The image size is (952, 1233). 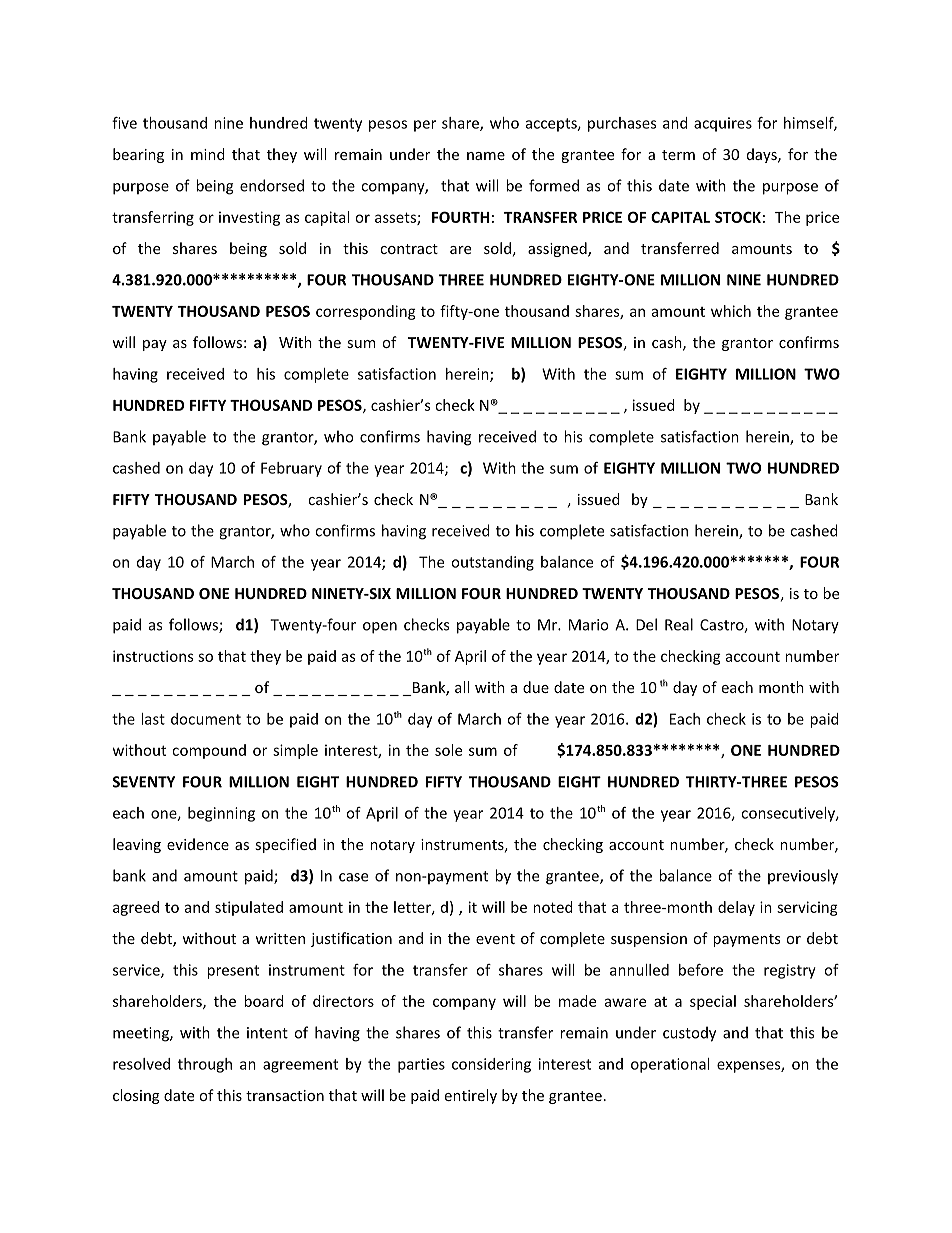 I want to click on February, so click(x=291, y=469).
